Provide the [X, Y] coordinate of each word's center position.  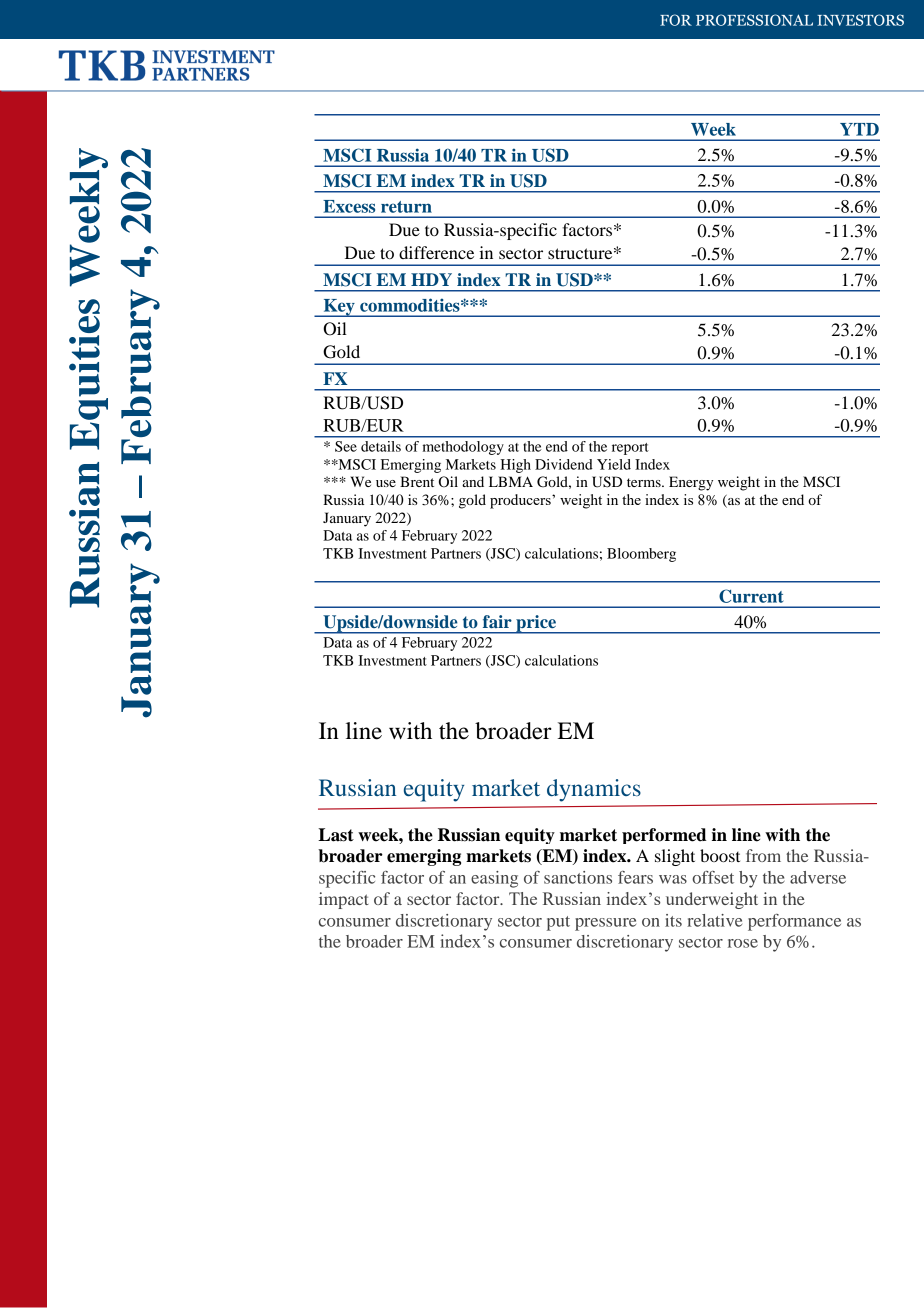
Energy [691, 483]
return [406, 207]
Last [336, 835]
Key [339, 308]
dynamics [594, 790]
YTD [859, 129]
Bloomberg [641, 555]
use [386, 483]
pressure [605, 924]
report [630, 449]
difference [436, 252]
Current [751, 596]
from [763, 855]
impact [344, 900]
